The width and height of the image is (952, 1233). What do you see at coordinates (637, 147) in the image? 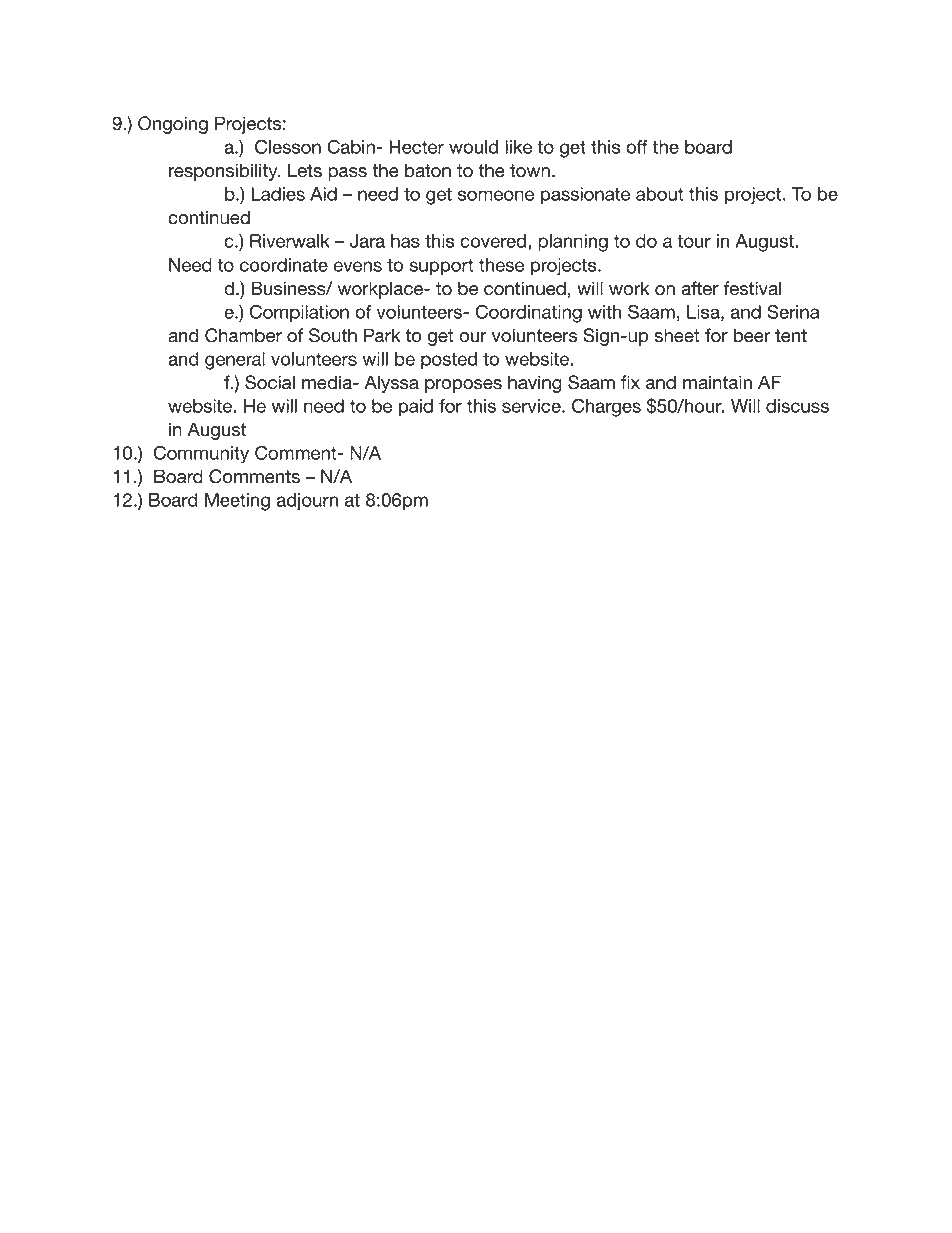
I see `off` at bounding box center [637, 147].
